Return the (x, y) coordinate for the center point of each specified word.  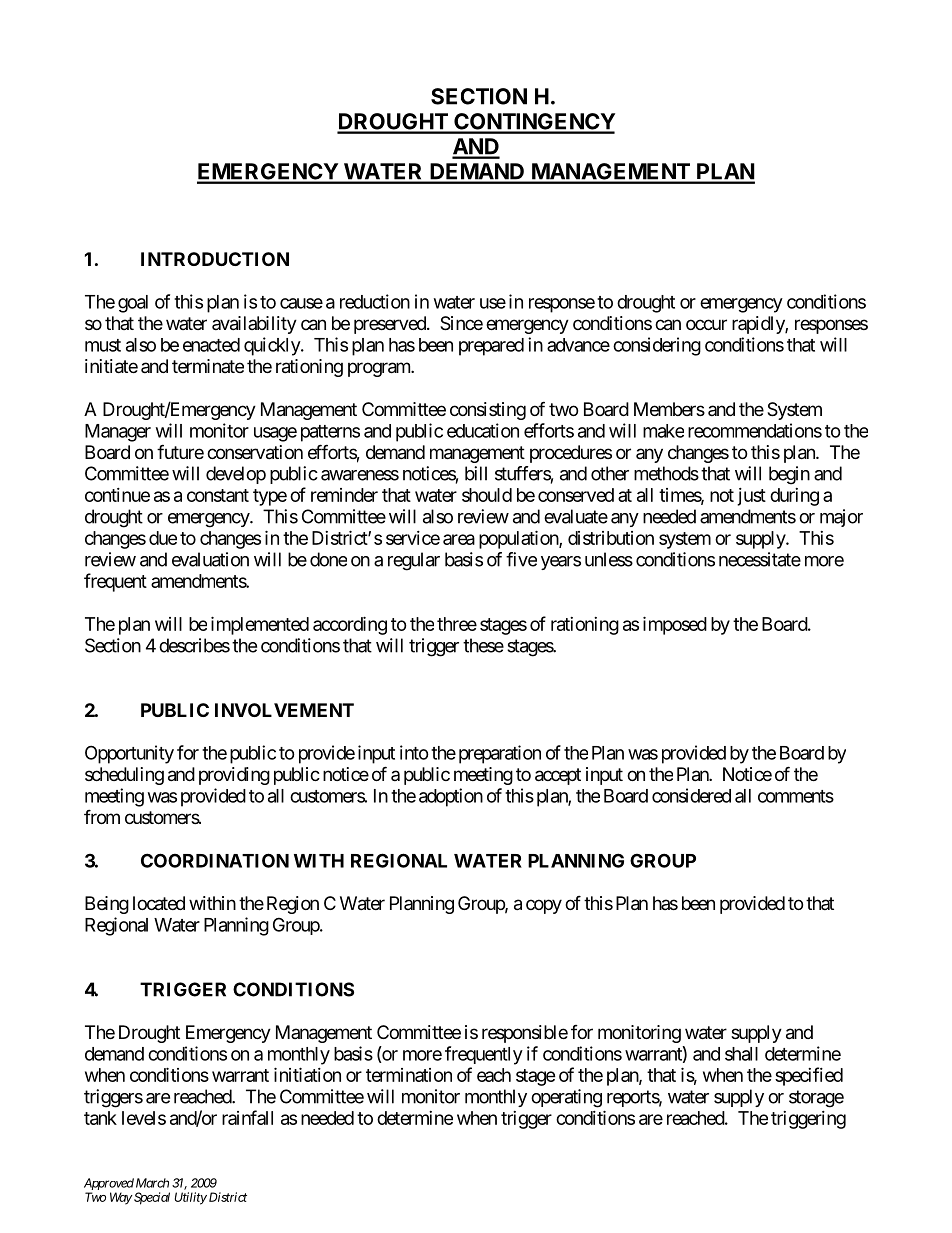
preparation (500, 754)
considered (691, 795)
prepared (491, 347)
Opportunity (129, 754)
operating (566, 1098)
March (152, 1183)
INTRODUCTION (215, 259)
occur (706, 324)
